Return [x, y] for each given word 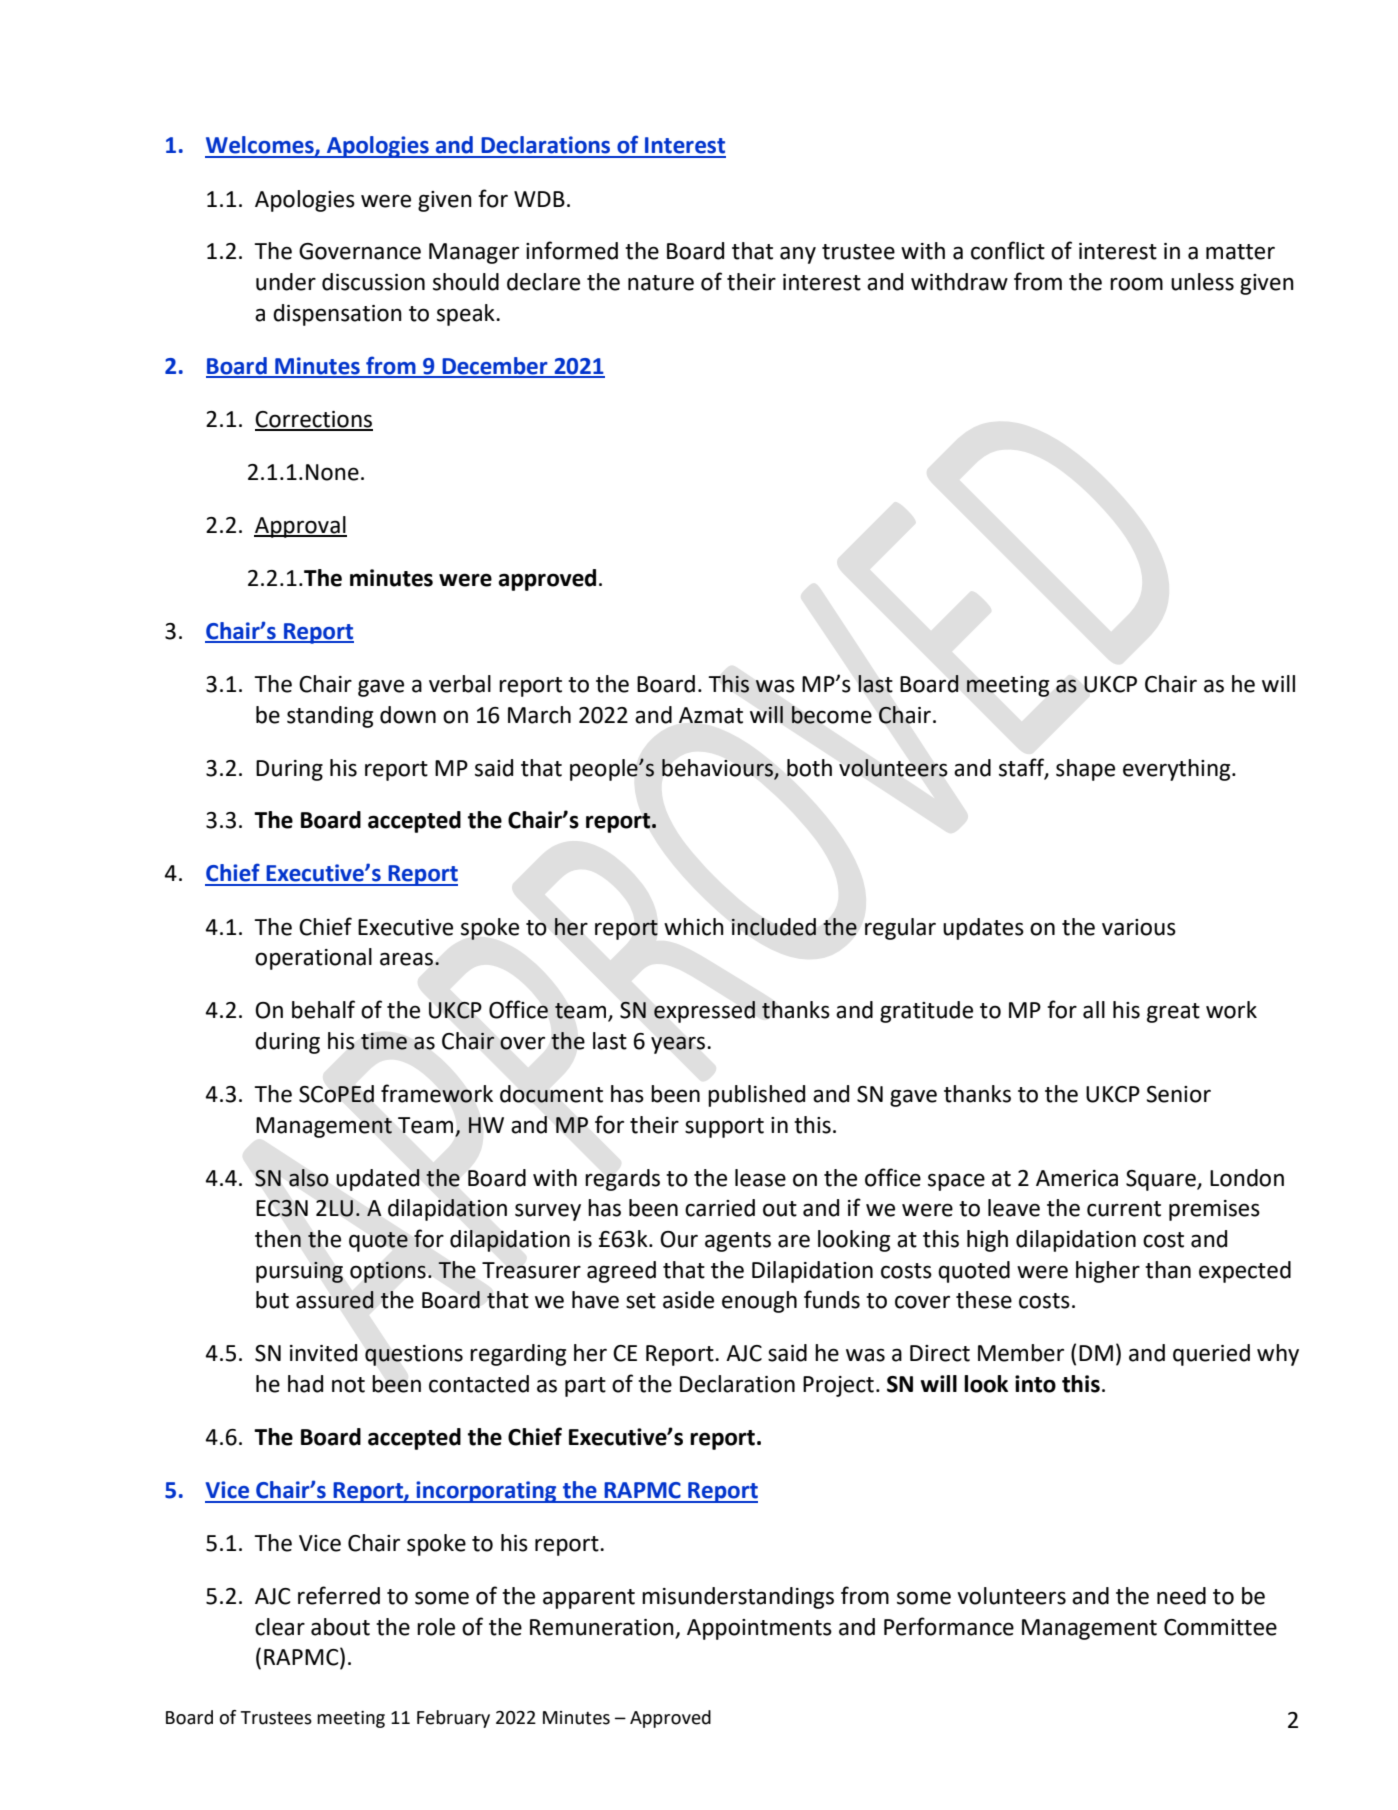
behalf [323, 1009]
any [798, 255]
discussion [373, 282]
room [1136, 284]
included [774, 927]
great [1173, 1013]
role [436, 1627]
